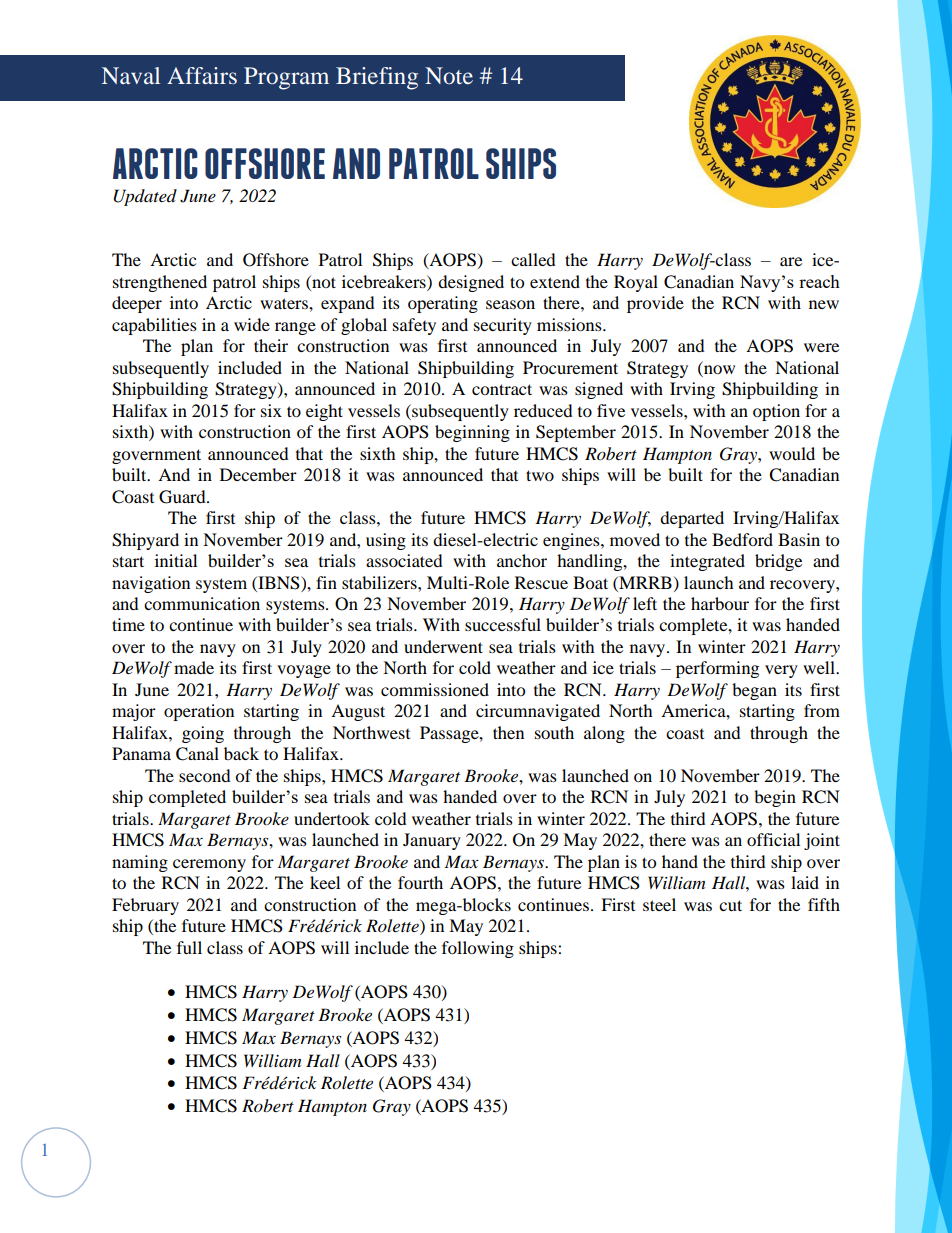 The height and width of the image is (1233, 952). I want to click on full, so click(189, 947).
